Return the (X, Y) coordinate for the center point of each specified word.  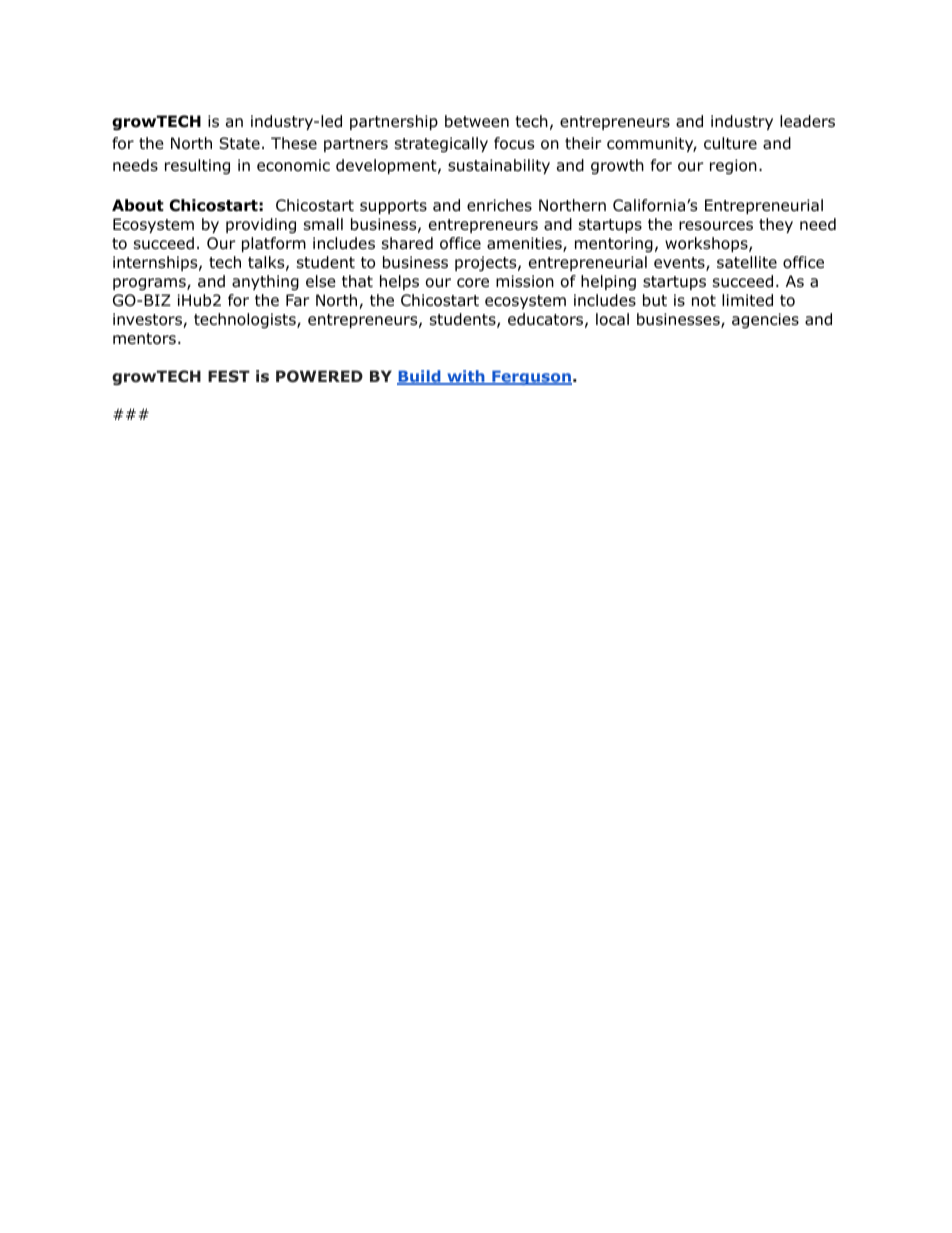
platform (274, 244)
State (239, 143)
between (477, 121)
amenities (525, 244)
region (733, 167)
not (704, 301)
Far (298, 300)
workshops (707, 244)
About (138, 205)
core (473, 283)
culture (730, 143)
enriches (499, 205)
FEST (229, 376)
